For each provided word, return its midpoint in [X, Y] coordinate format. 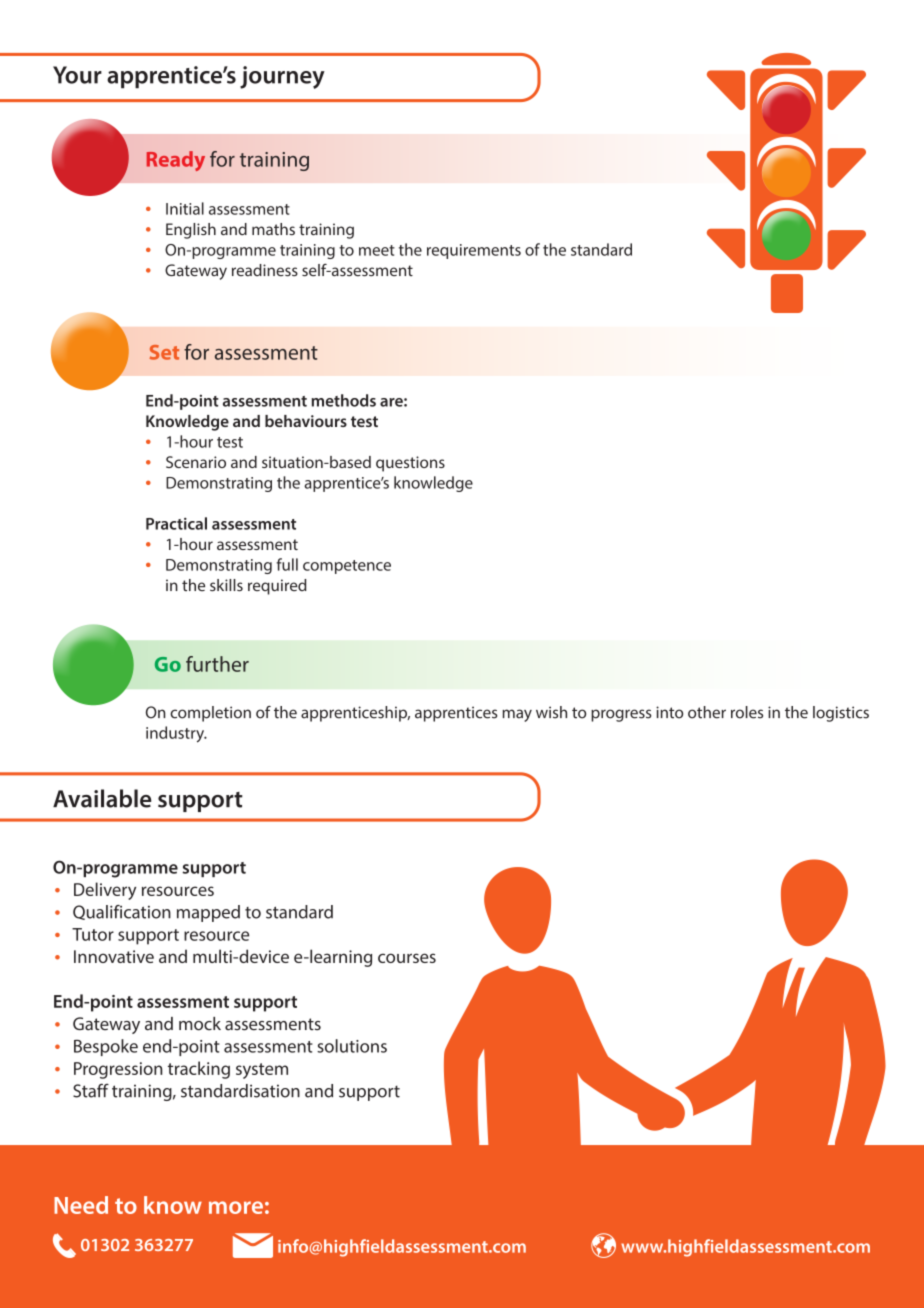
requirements [474, 251]
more [236, 1207]
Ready [176, 161]
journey [282, 77]
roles [747, 712]
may [517, 715]
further [217, 664]
